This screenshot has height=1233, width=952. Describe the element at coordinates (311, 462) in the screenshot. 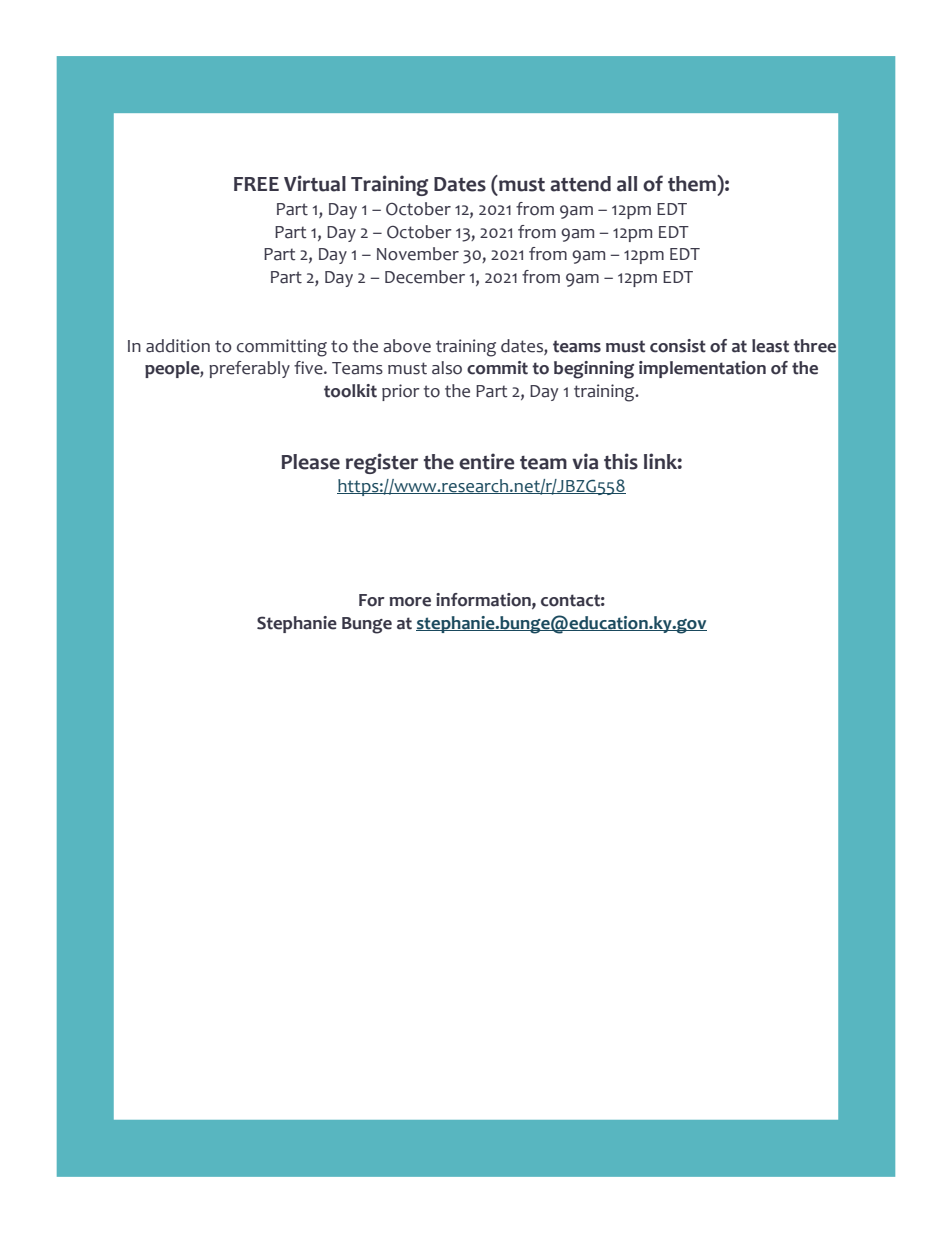

I see `Please` at that location.
